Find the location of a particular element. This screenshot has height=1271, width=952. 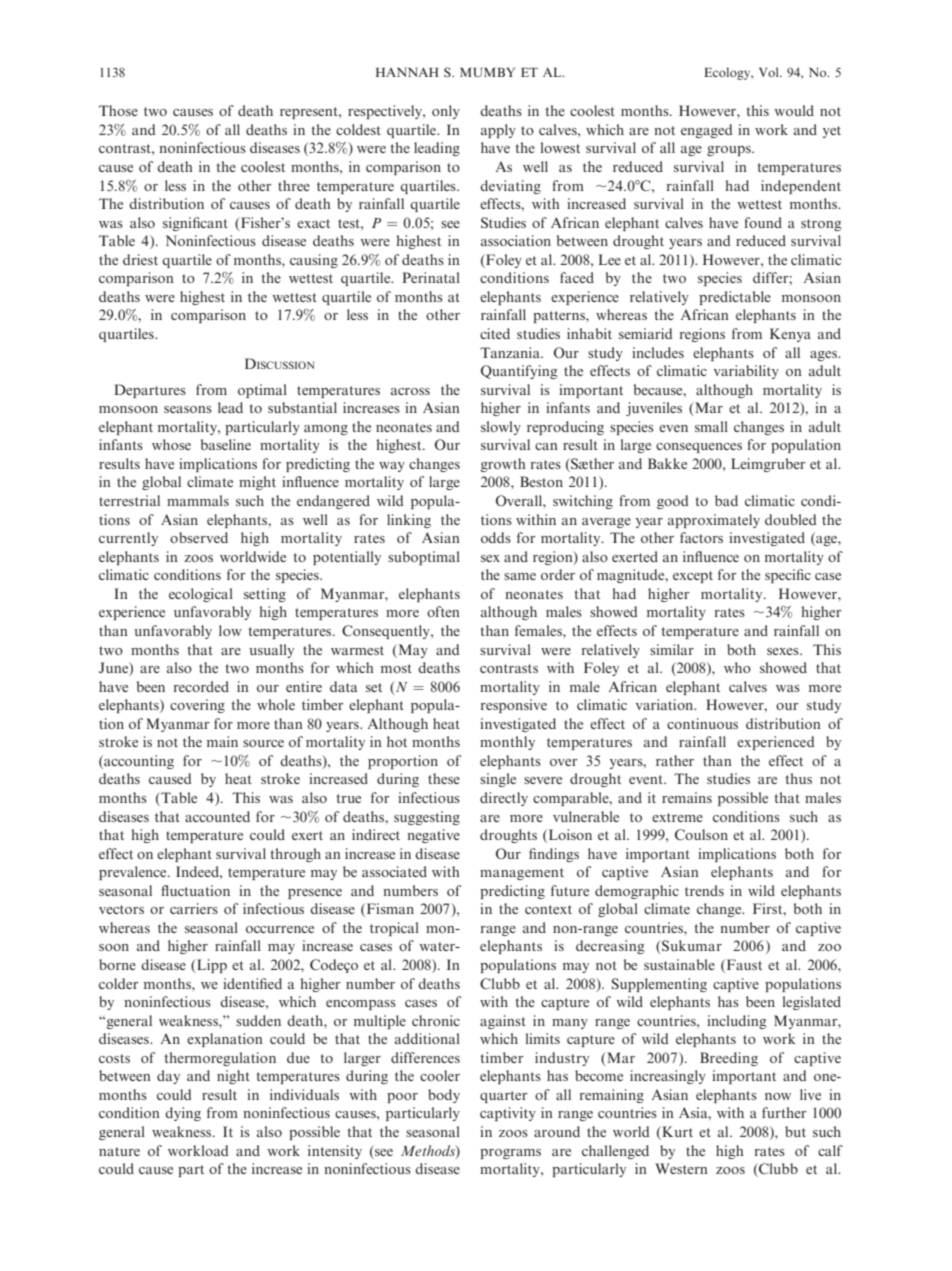

dying is located at coordinates (183, 1114).
